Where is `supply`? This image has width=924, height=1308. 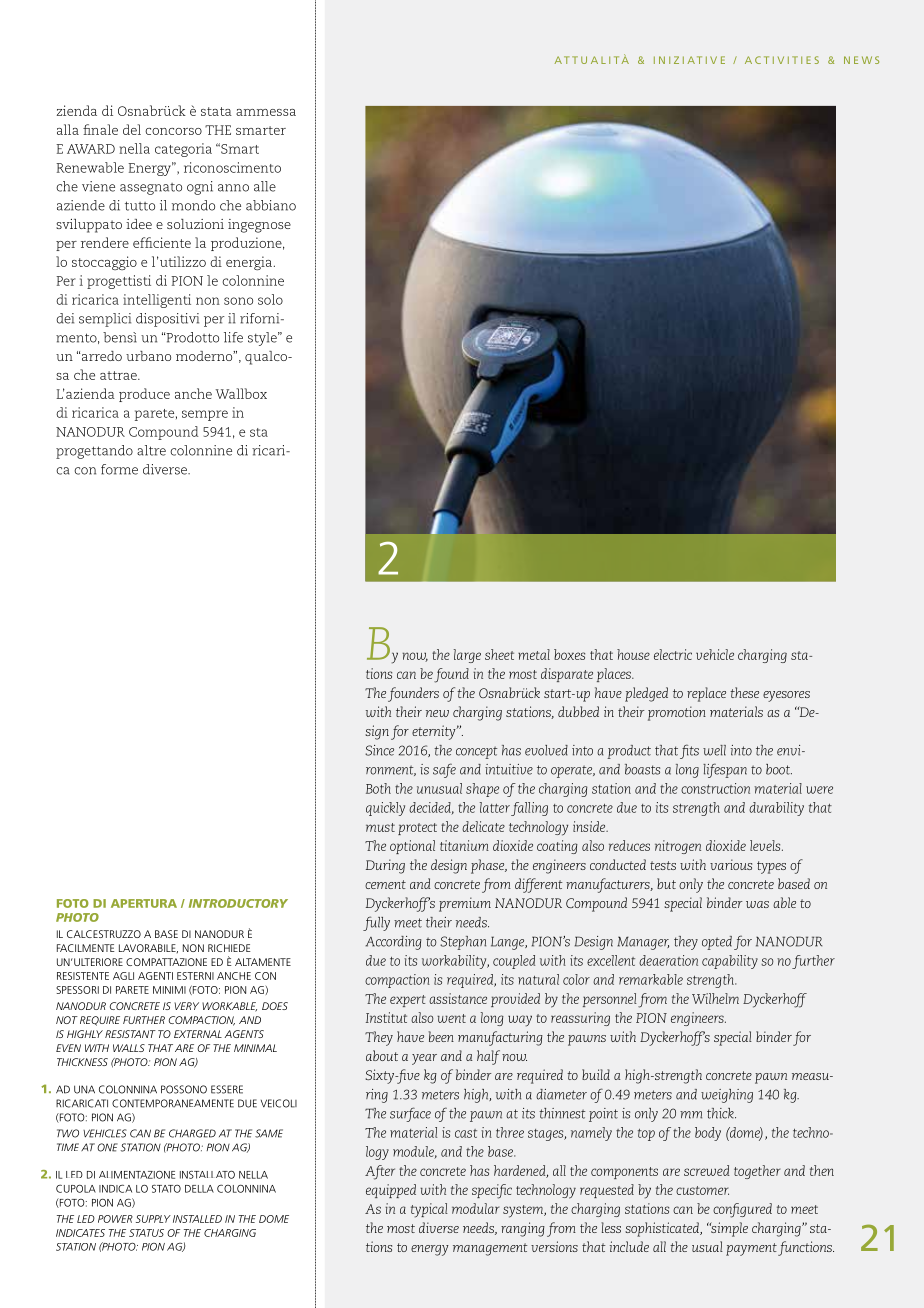
supply is located at coordinates (153, 1219).
